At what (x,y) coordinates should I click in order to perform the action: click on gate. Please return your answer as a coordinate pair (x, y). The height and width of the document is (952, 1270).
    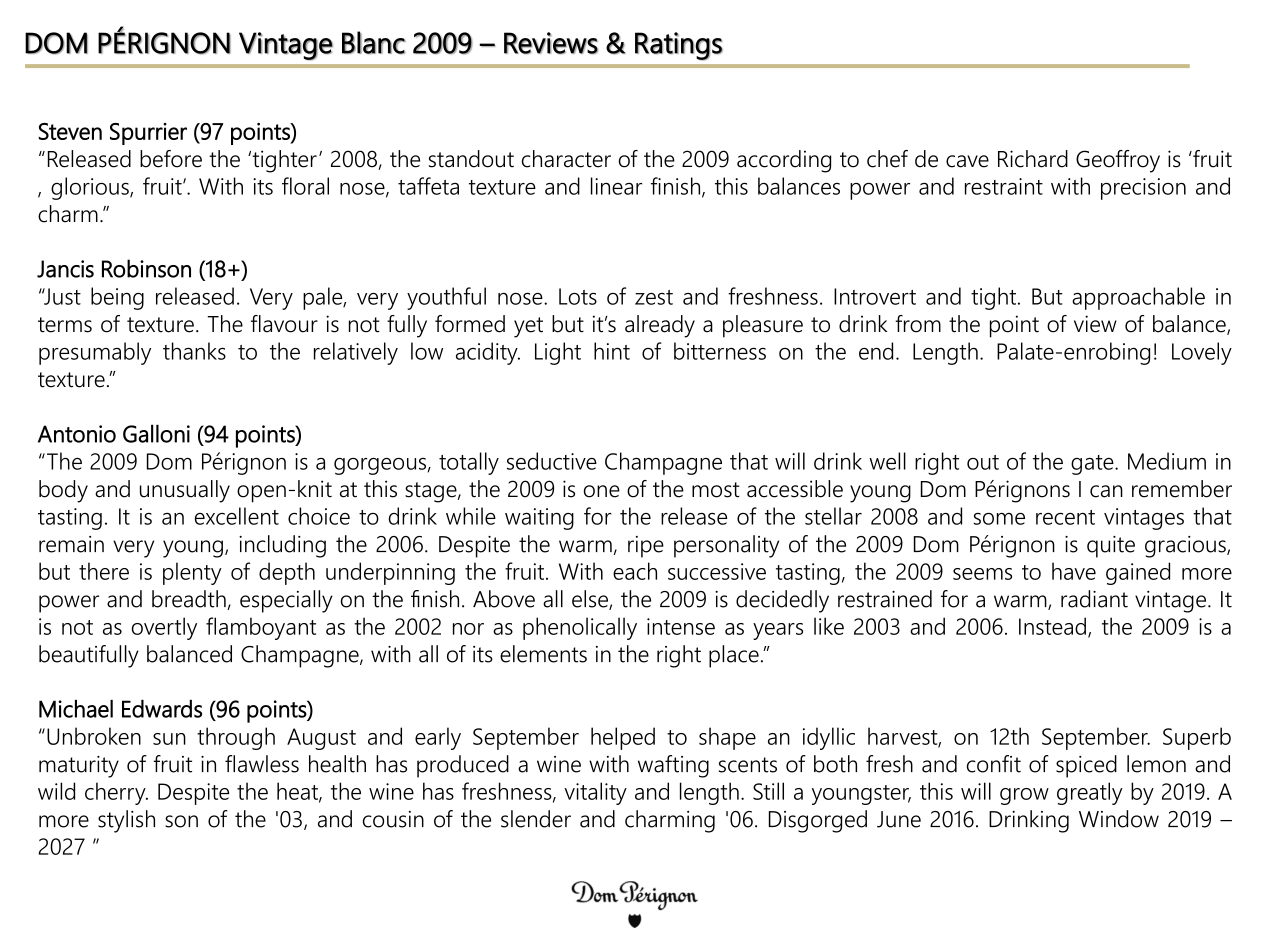
    Looking at the image, I should click on (1093, 465).
